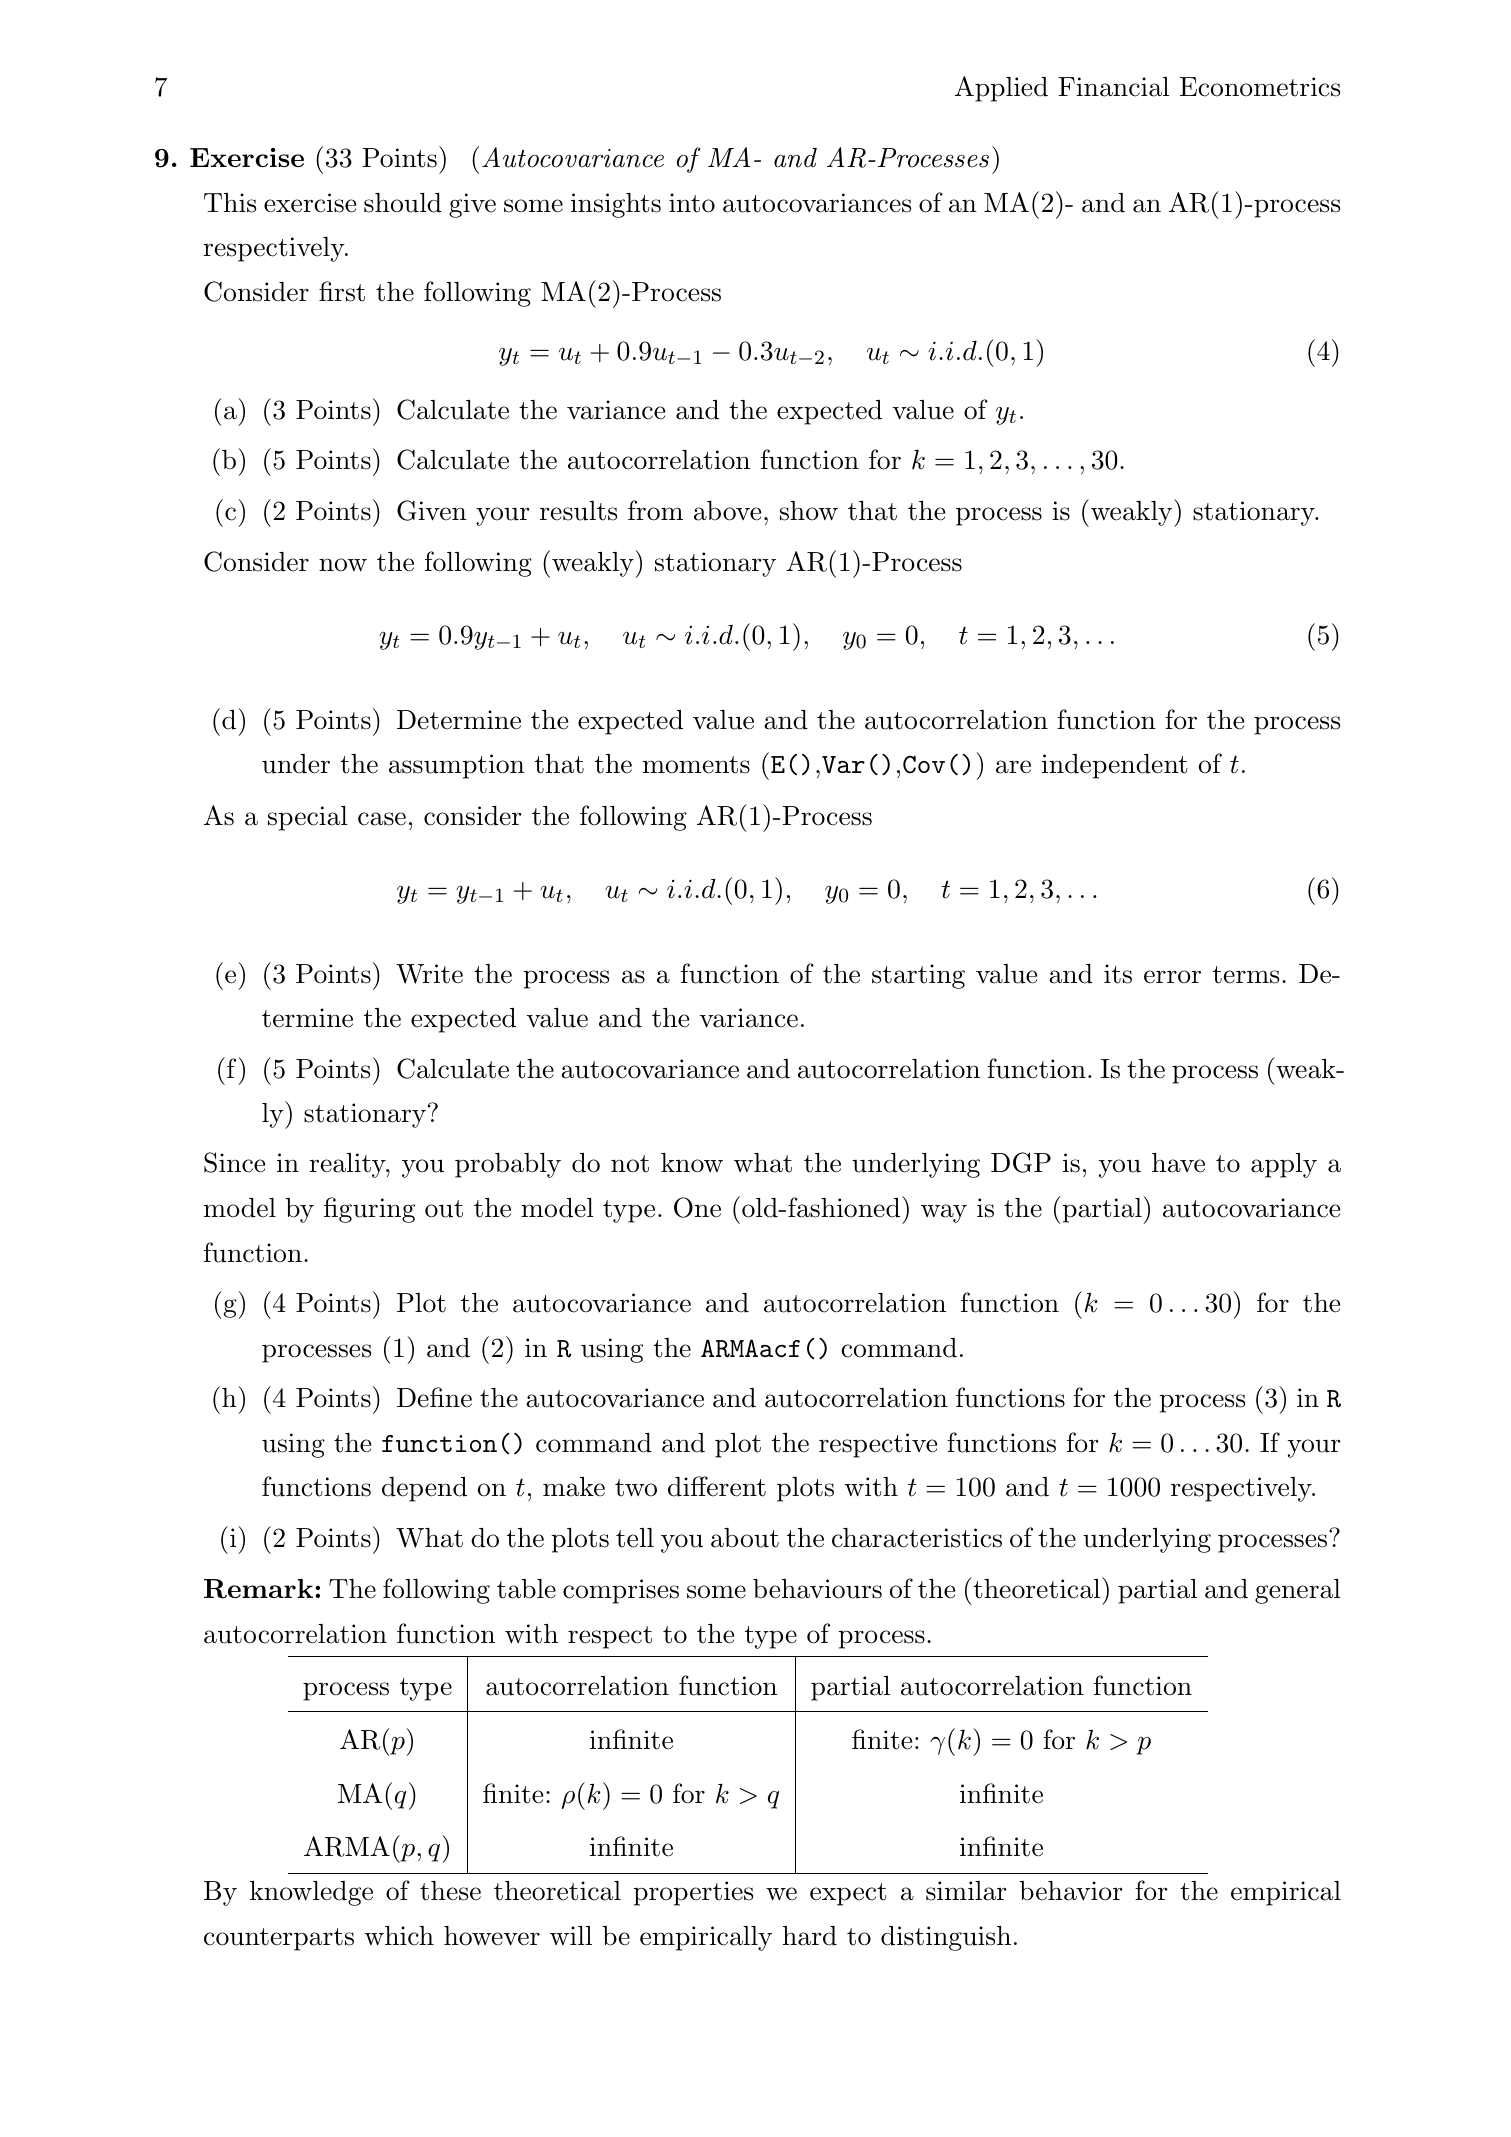  I want to click on way, so click(944, 1213).
